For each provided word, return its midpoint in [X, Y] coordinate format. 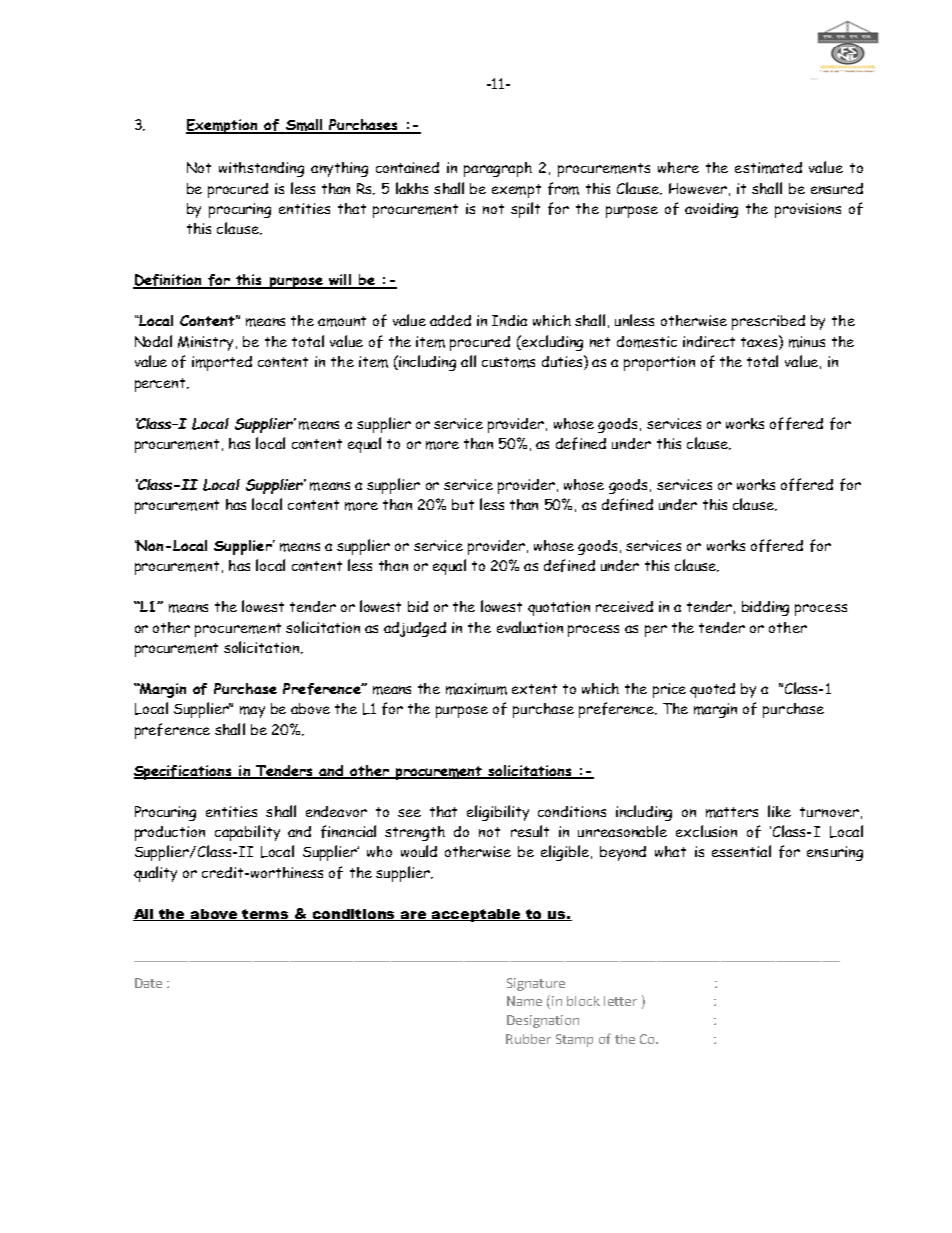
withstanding [261, 169]
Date [148, 983]
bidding [765, 608]
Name [524, 1001]
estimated [768, 168]
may [252, 712]
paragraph [498, 169]
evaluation [530, 627]
